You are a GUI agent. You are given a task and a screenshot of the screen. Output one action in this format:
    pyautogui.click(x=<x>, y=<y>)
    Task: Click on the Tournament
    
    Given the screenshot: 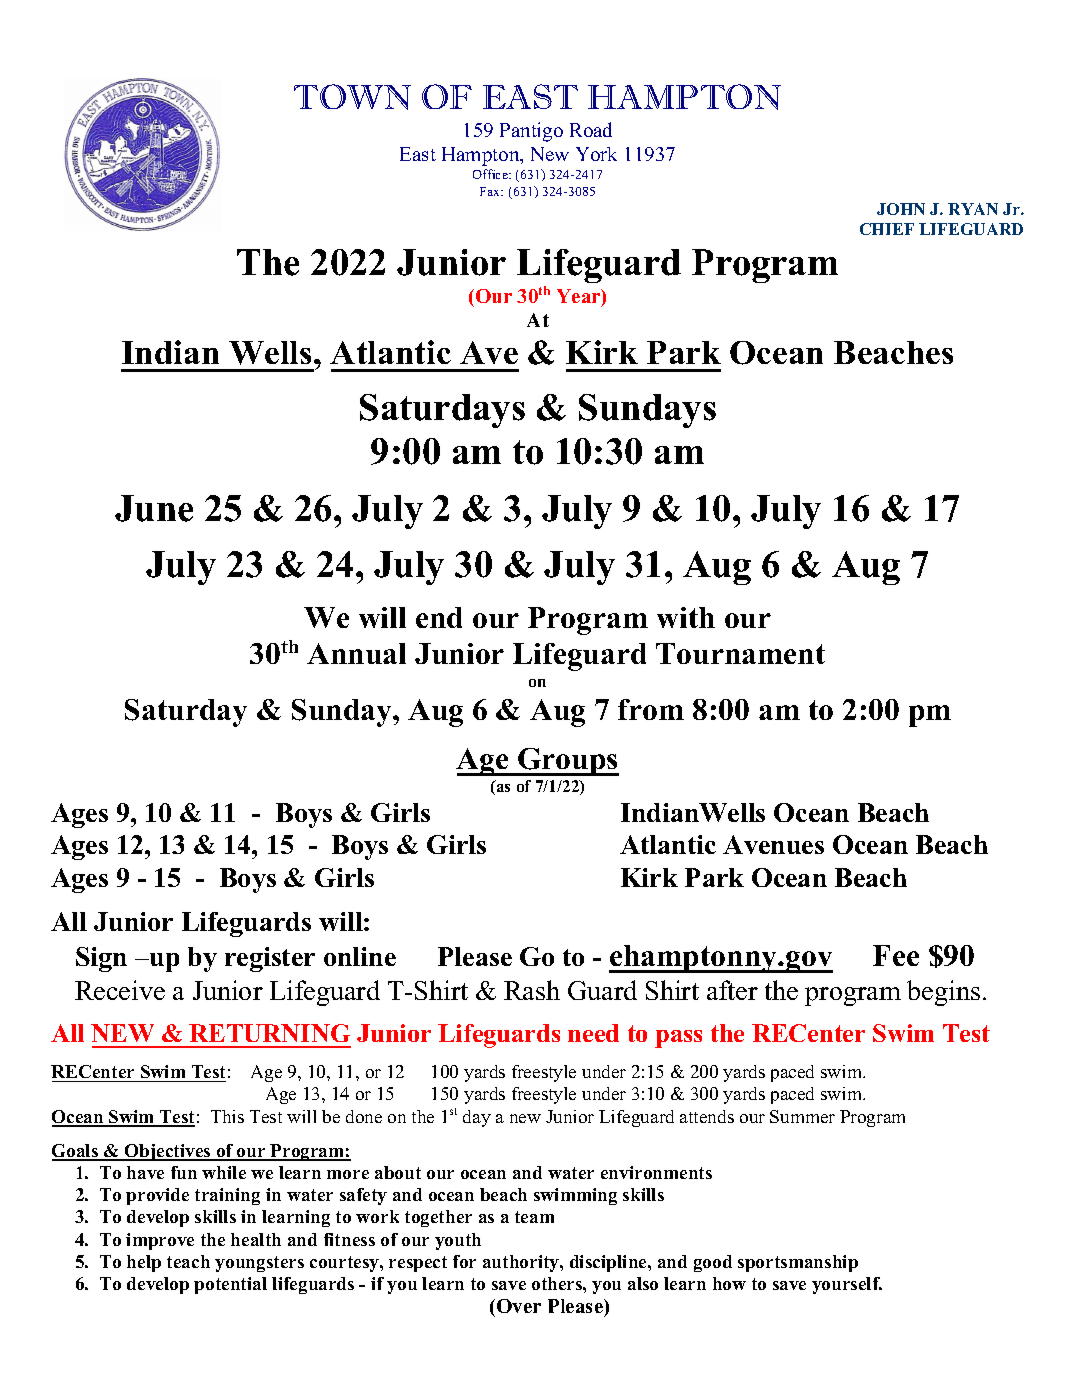 What is the action you would take?
    pyautogui.click(x=740, y=653)
